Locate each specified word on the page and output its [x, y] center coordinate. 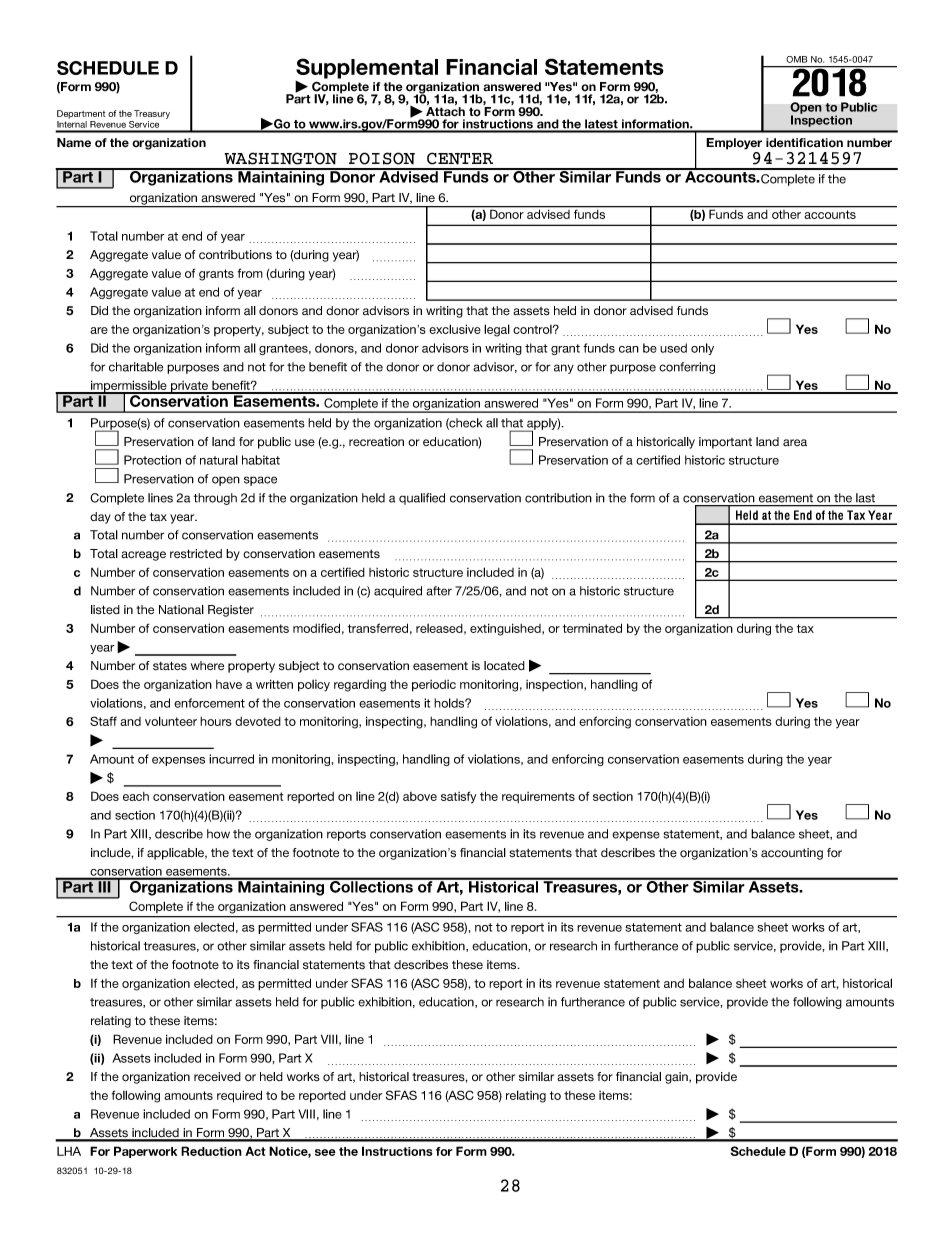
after [439, 591]
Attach [445, 112]
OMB [796, 59]
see [325, 1152]
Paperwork [145, 1152]
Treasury [152, 114]
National [181, 609]
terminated [592, 628]
